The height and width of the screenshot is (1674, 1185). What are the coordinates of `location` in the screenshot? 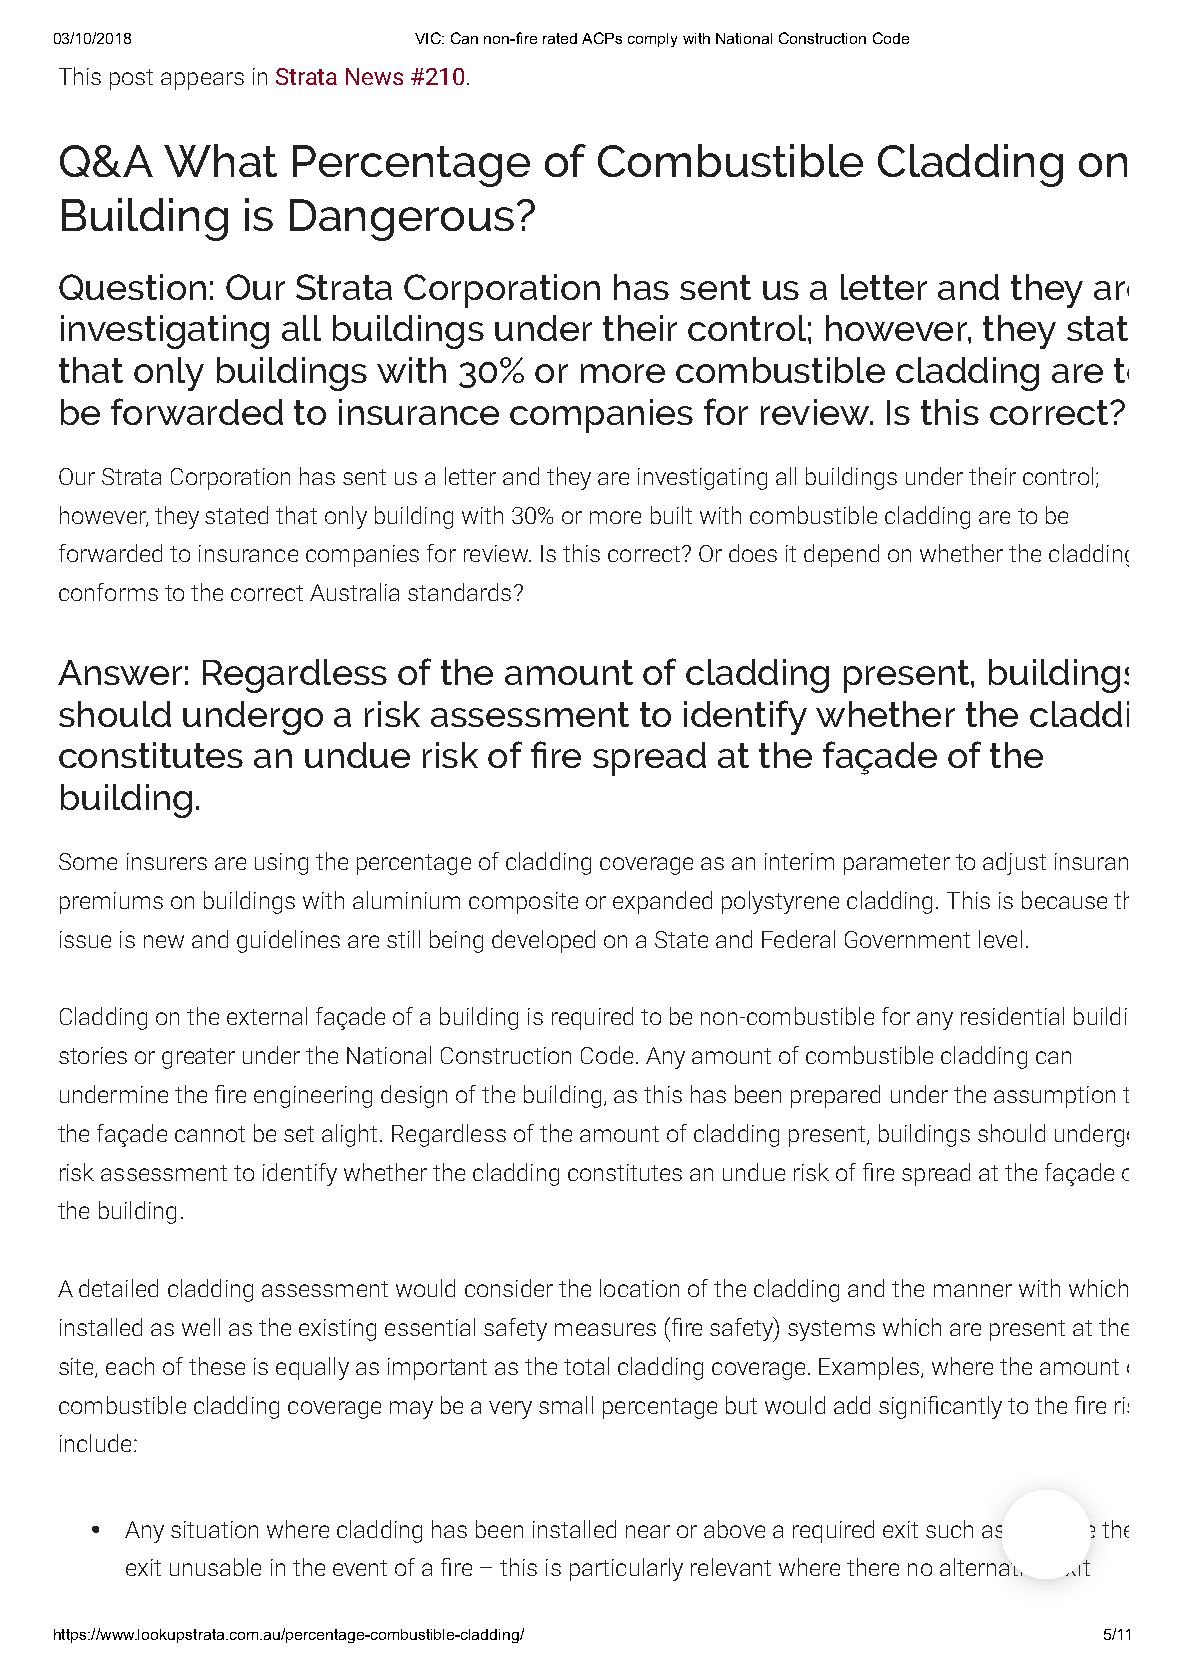 It's located at (639, 1288).
